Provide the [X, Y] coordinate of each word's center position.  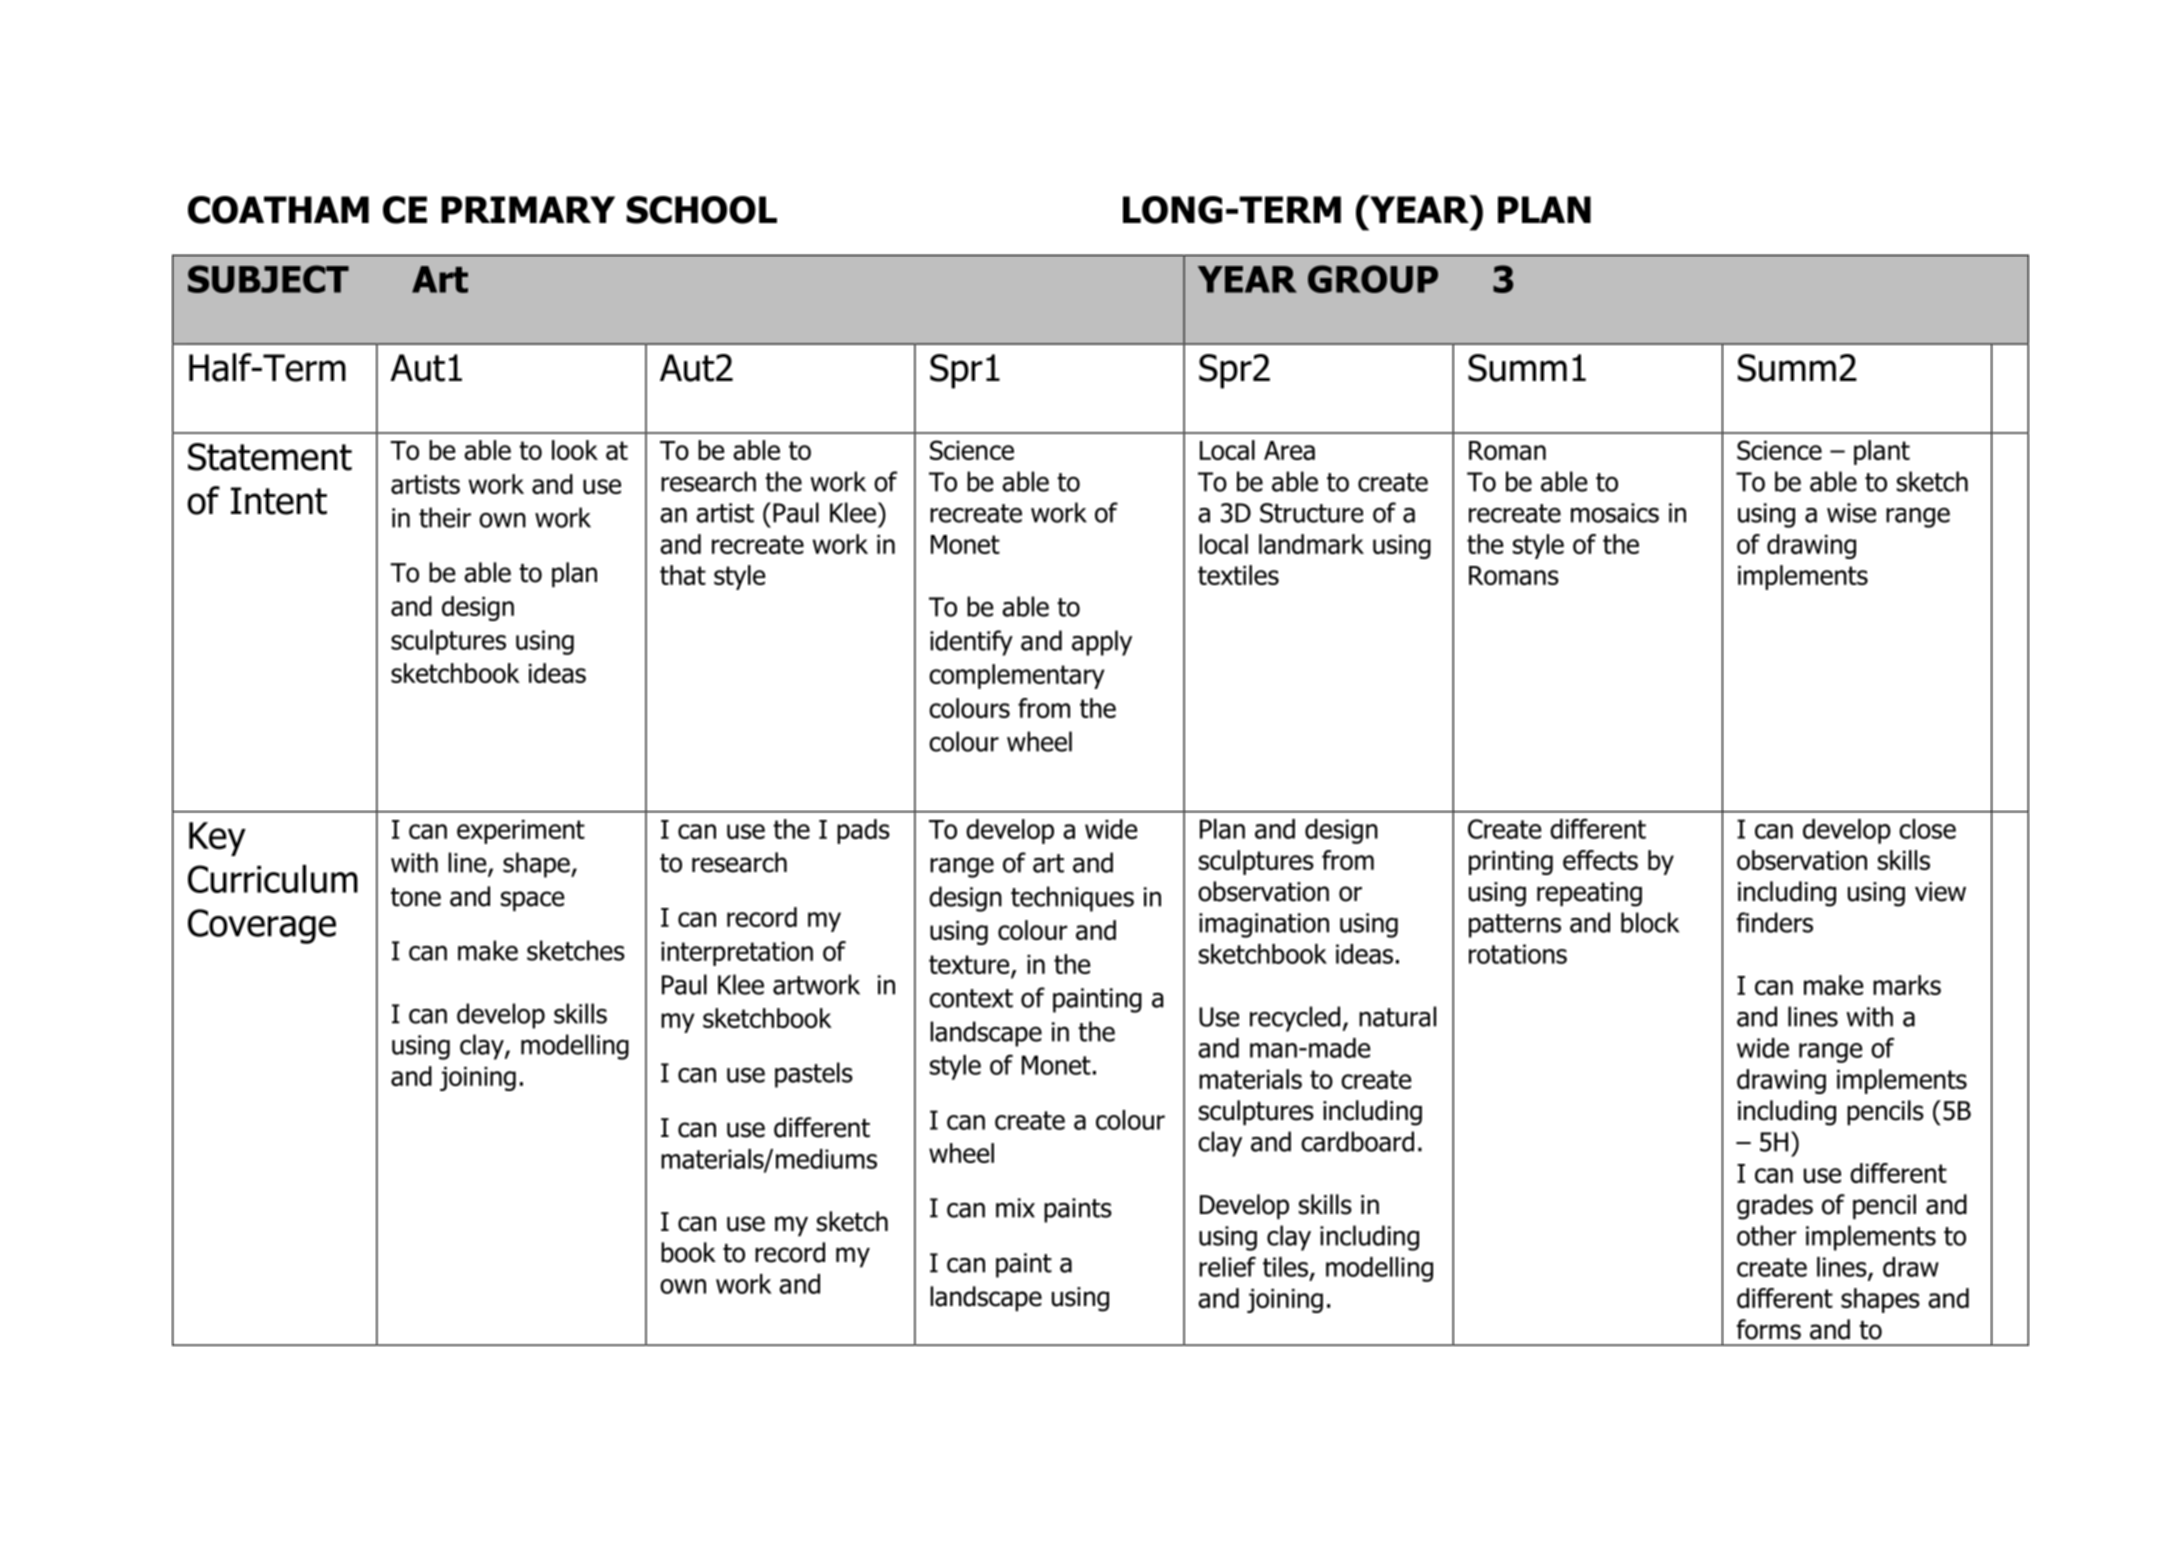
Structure [1311, 513]
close [1927, 829]
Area [1289, 450]
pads [863, 831]
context [971, 998]
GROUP [1373, 279]
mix [1015, 1208]
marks [1907, 985]
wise [1851, 513]
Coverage [262, 926]
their [445, 517]
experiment [521, 832]
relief [1227, 1266]
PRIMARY [528, 209]
